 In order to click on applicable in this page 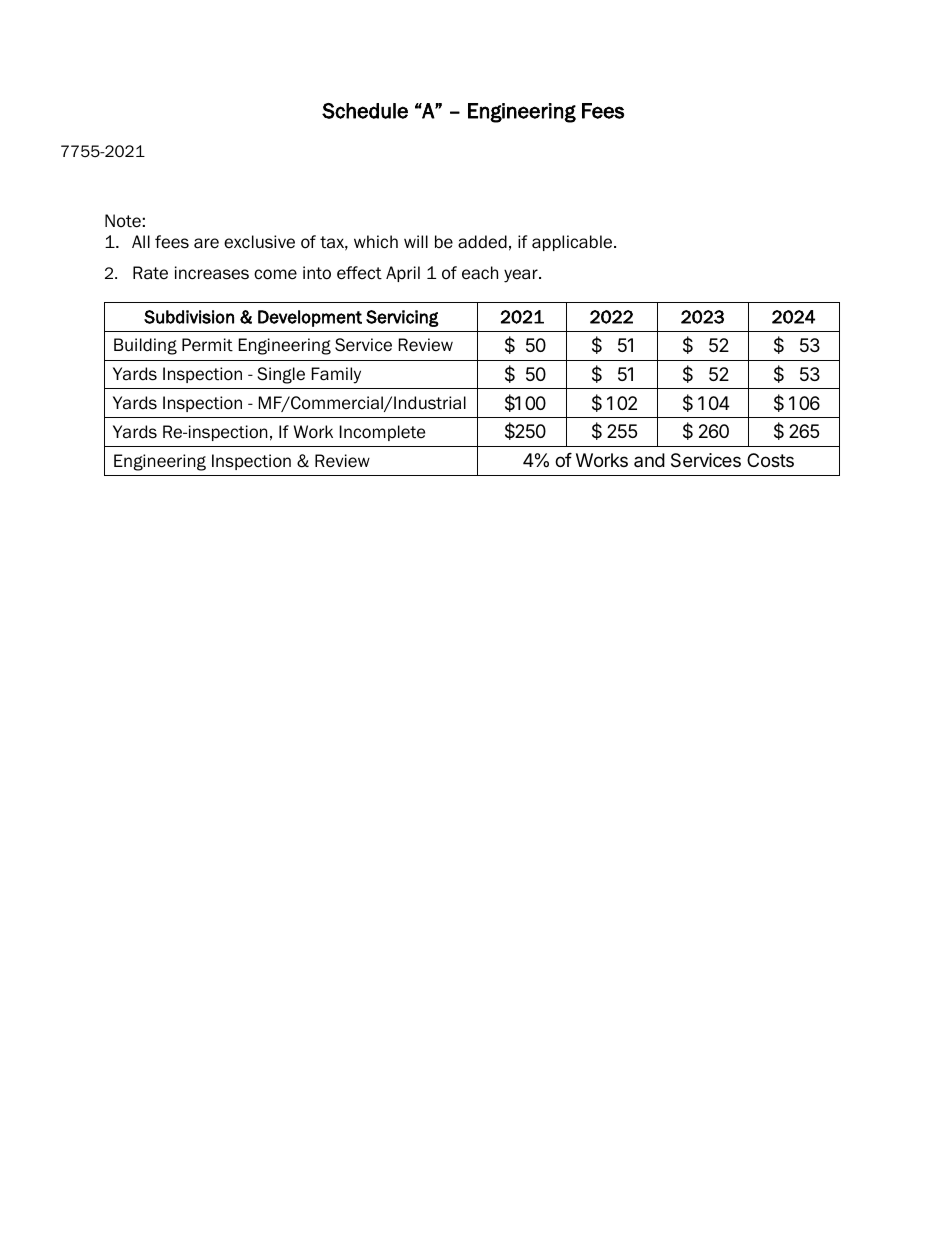, I will do `click(573, 243)`.
